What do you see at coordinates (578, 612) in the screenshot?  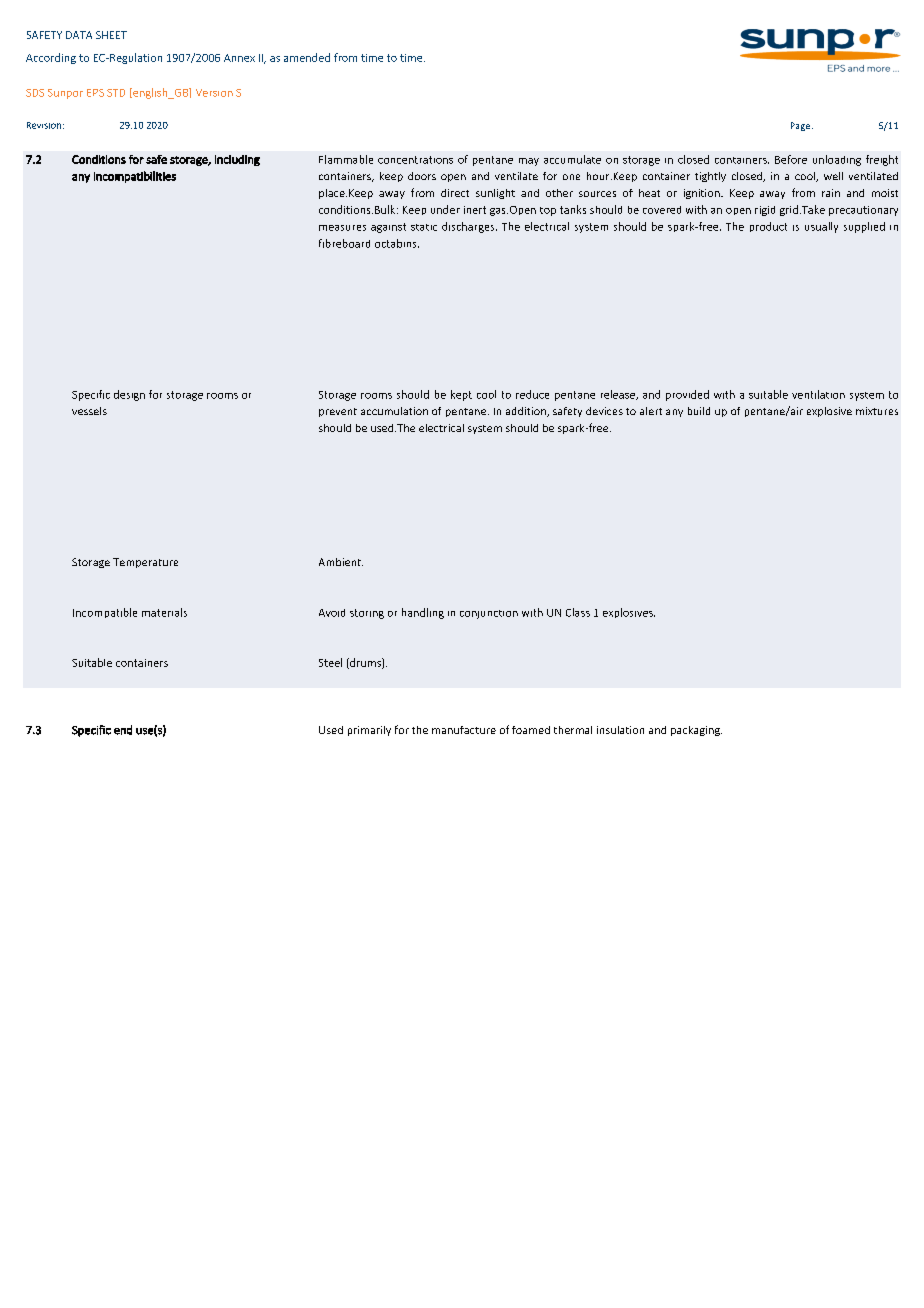 I see `Class` at bounding box center [578, 612].
